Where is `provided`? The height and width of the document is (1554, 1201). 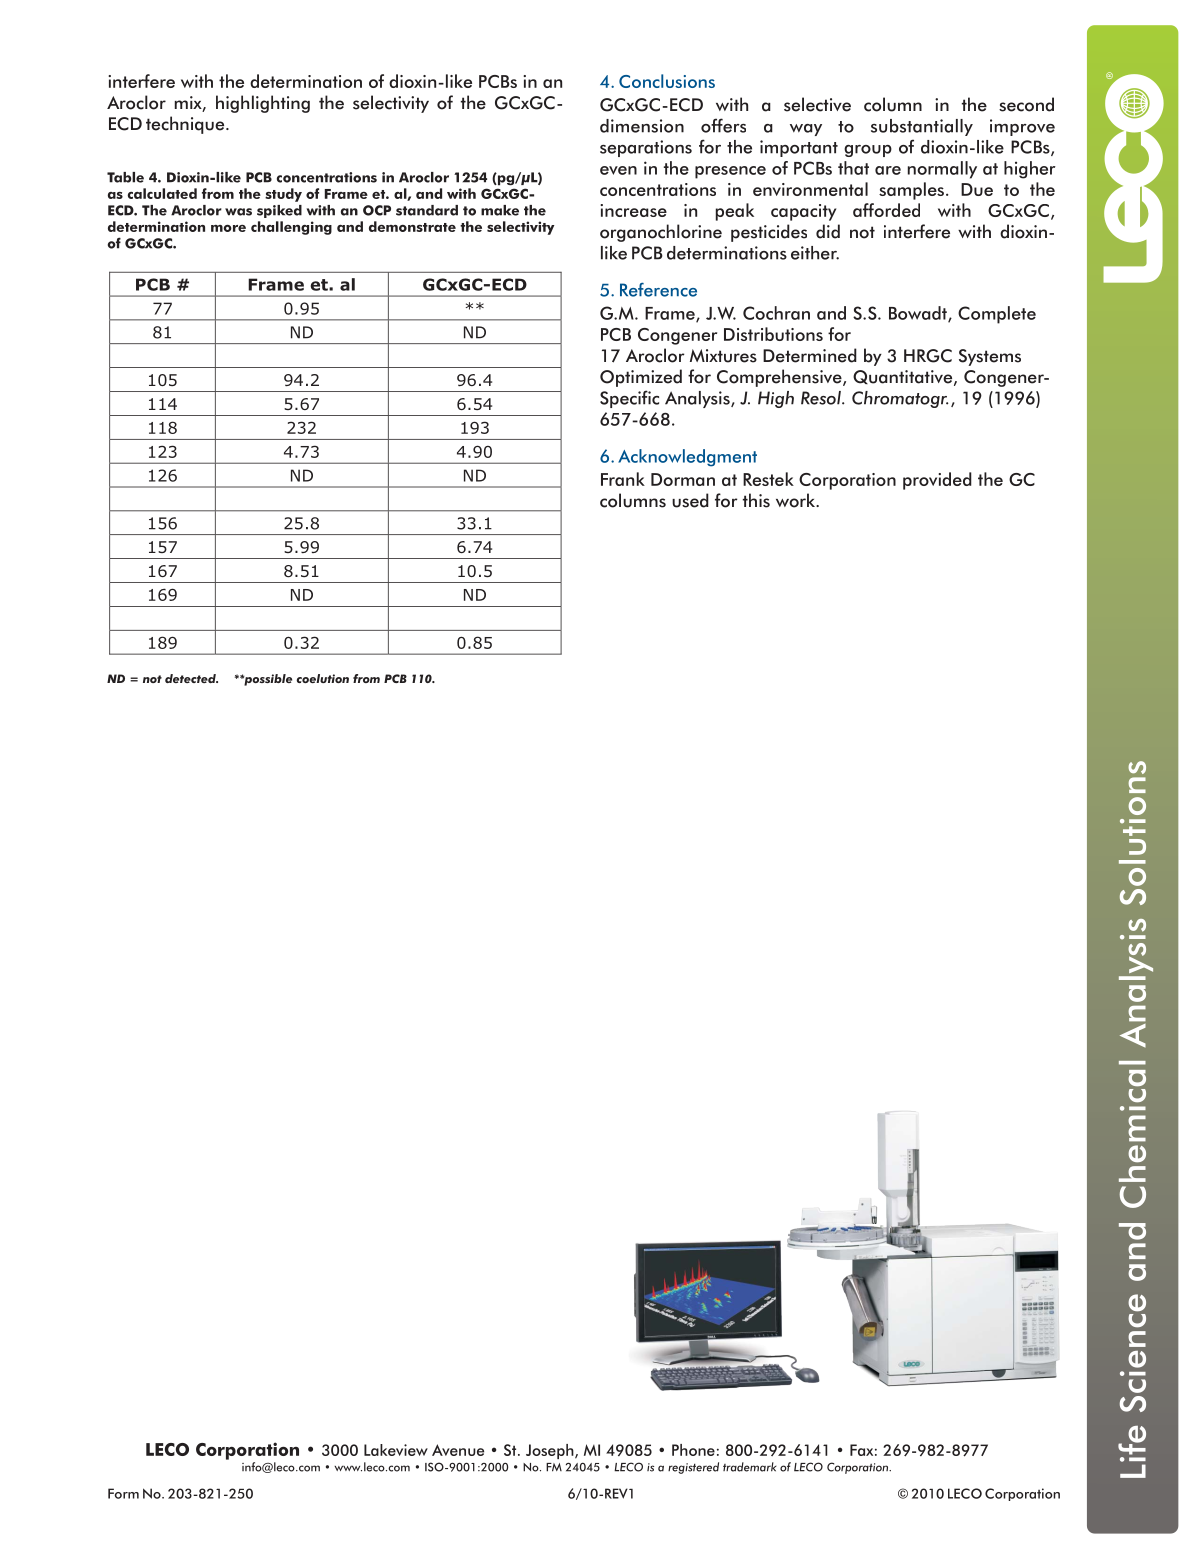 provided is located at coordinates (937, 481).
